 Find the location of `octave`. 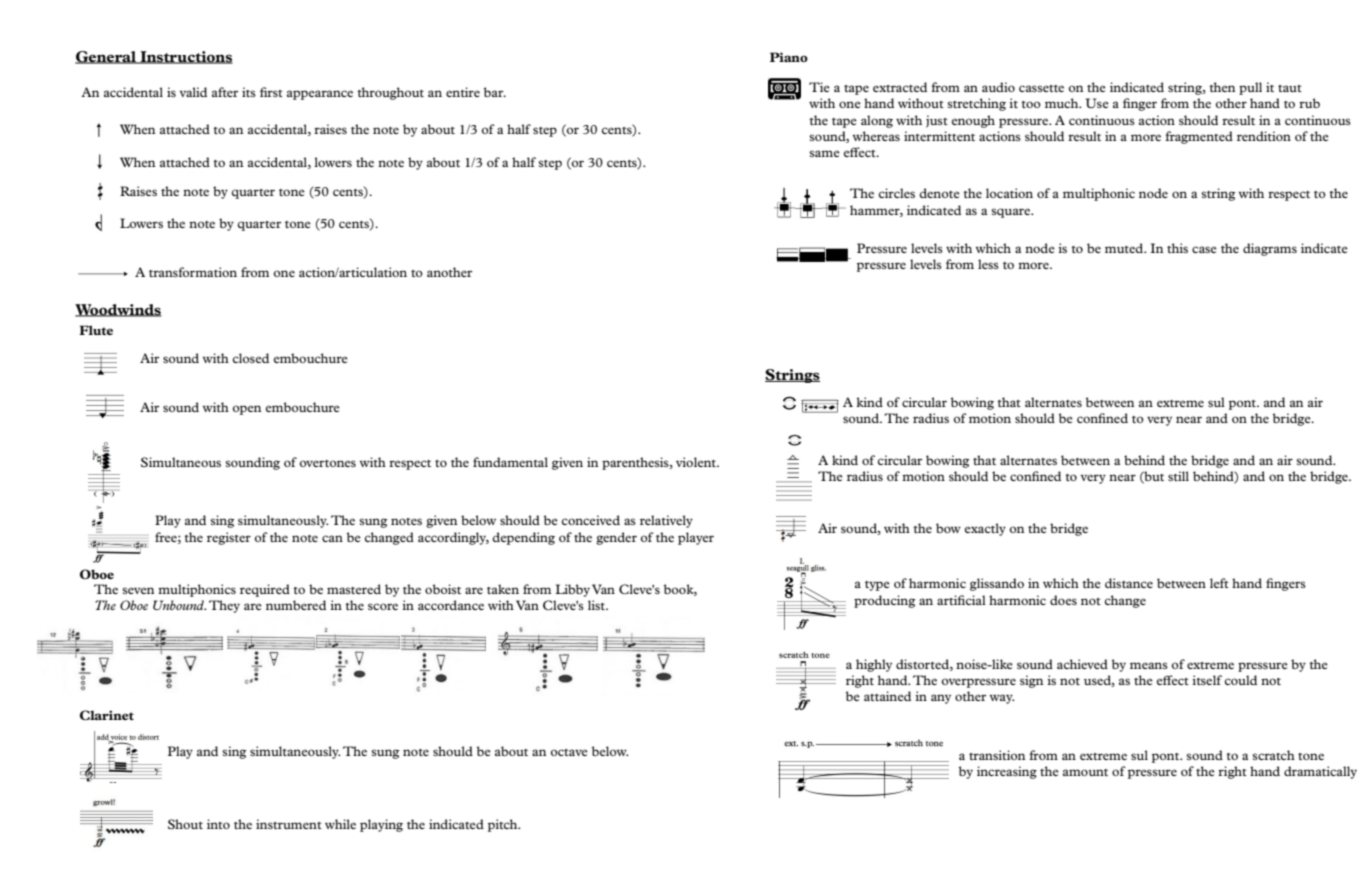

octave is located at coordinates (569, 752).
